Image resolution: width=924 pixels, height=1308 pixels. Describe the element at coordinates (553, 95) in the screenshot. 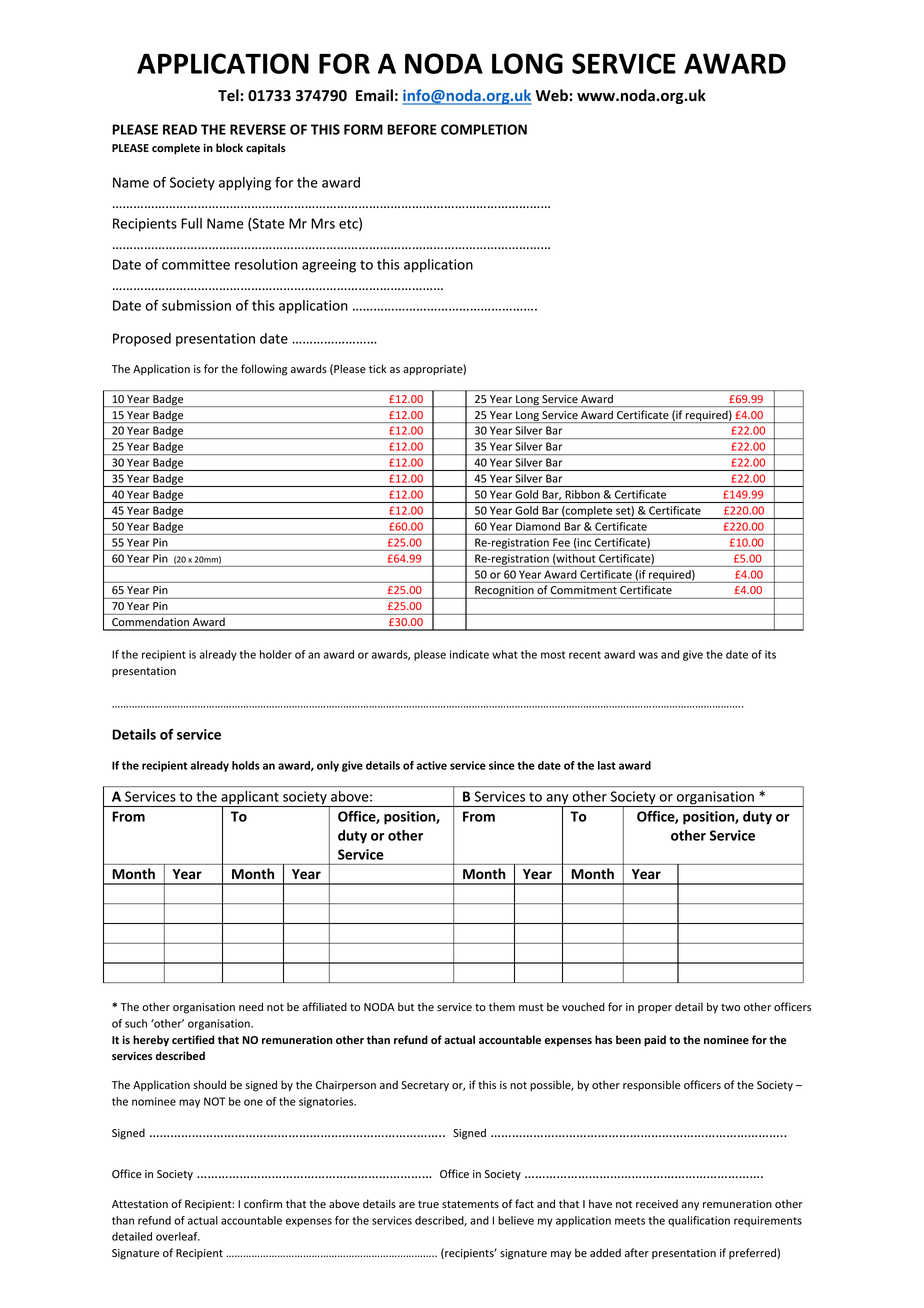

I see `Web` at that location.
